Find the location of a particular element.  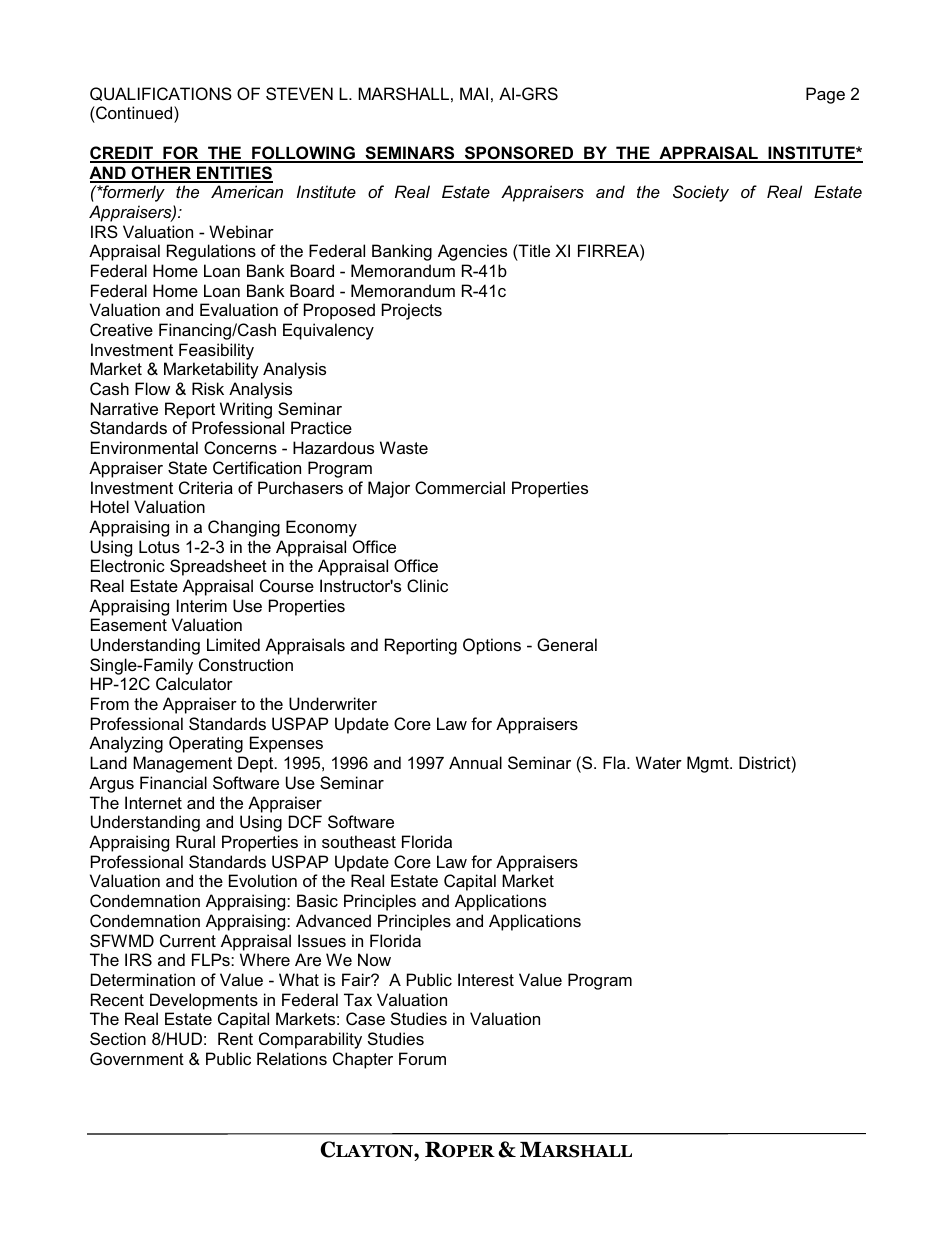

Projects is located at coordinates (412, 311).
